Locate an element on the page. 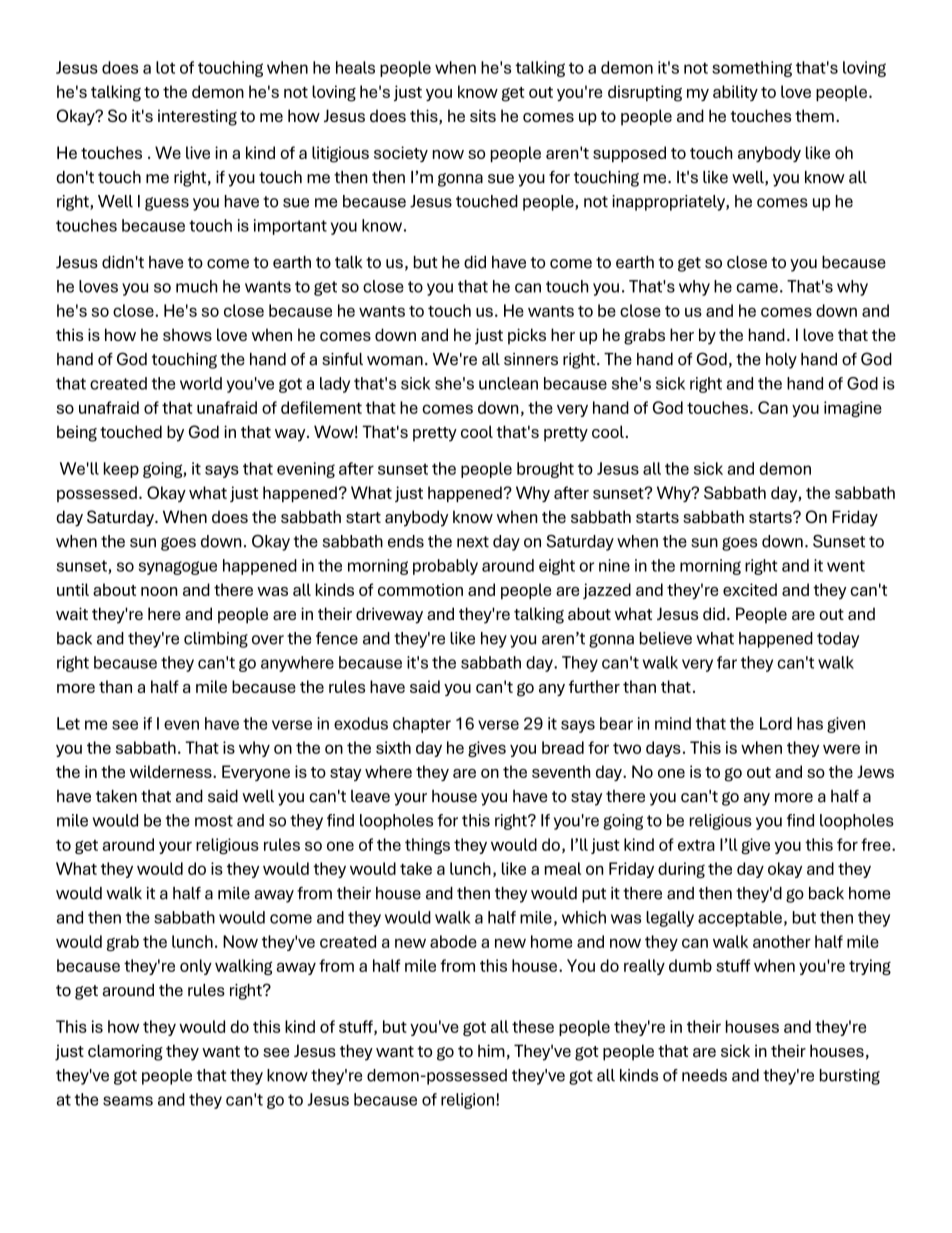  sits is located at coordinates (483, 115).
